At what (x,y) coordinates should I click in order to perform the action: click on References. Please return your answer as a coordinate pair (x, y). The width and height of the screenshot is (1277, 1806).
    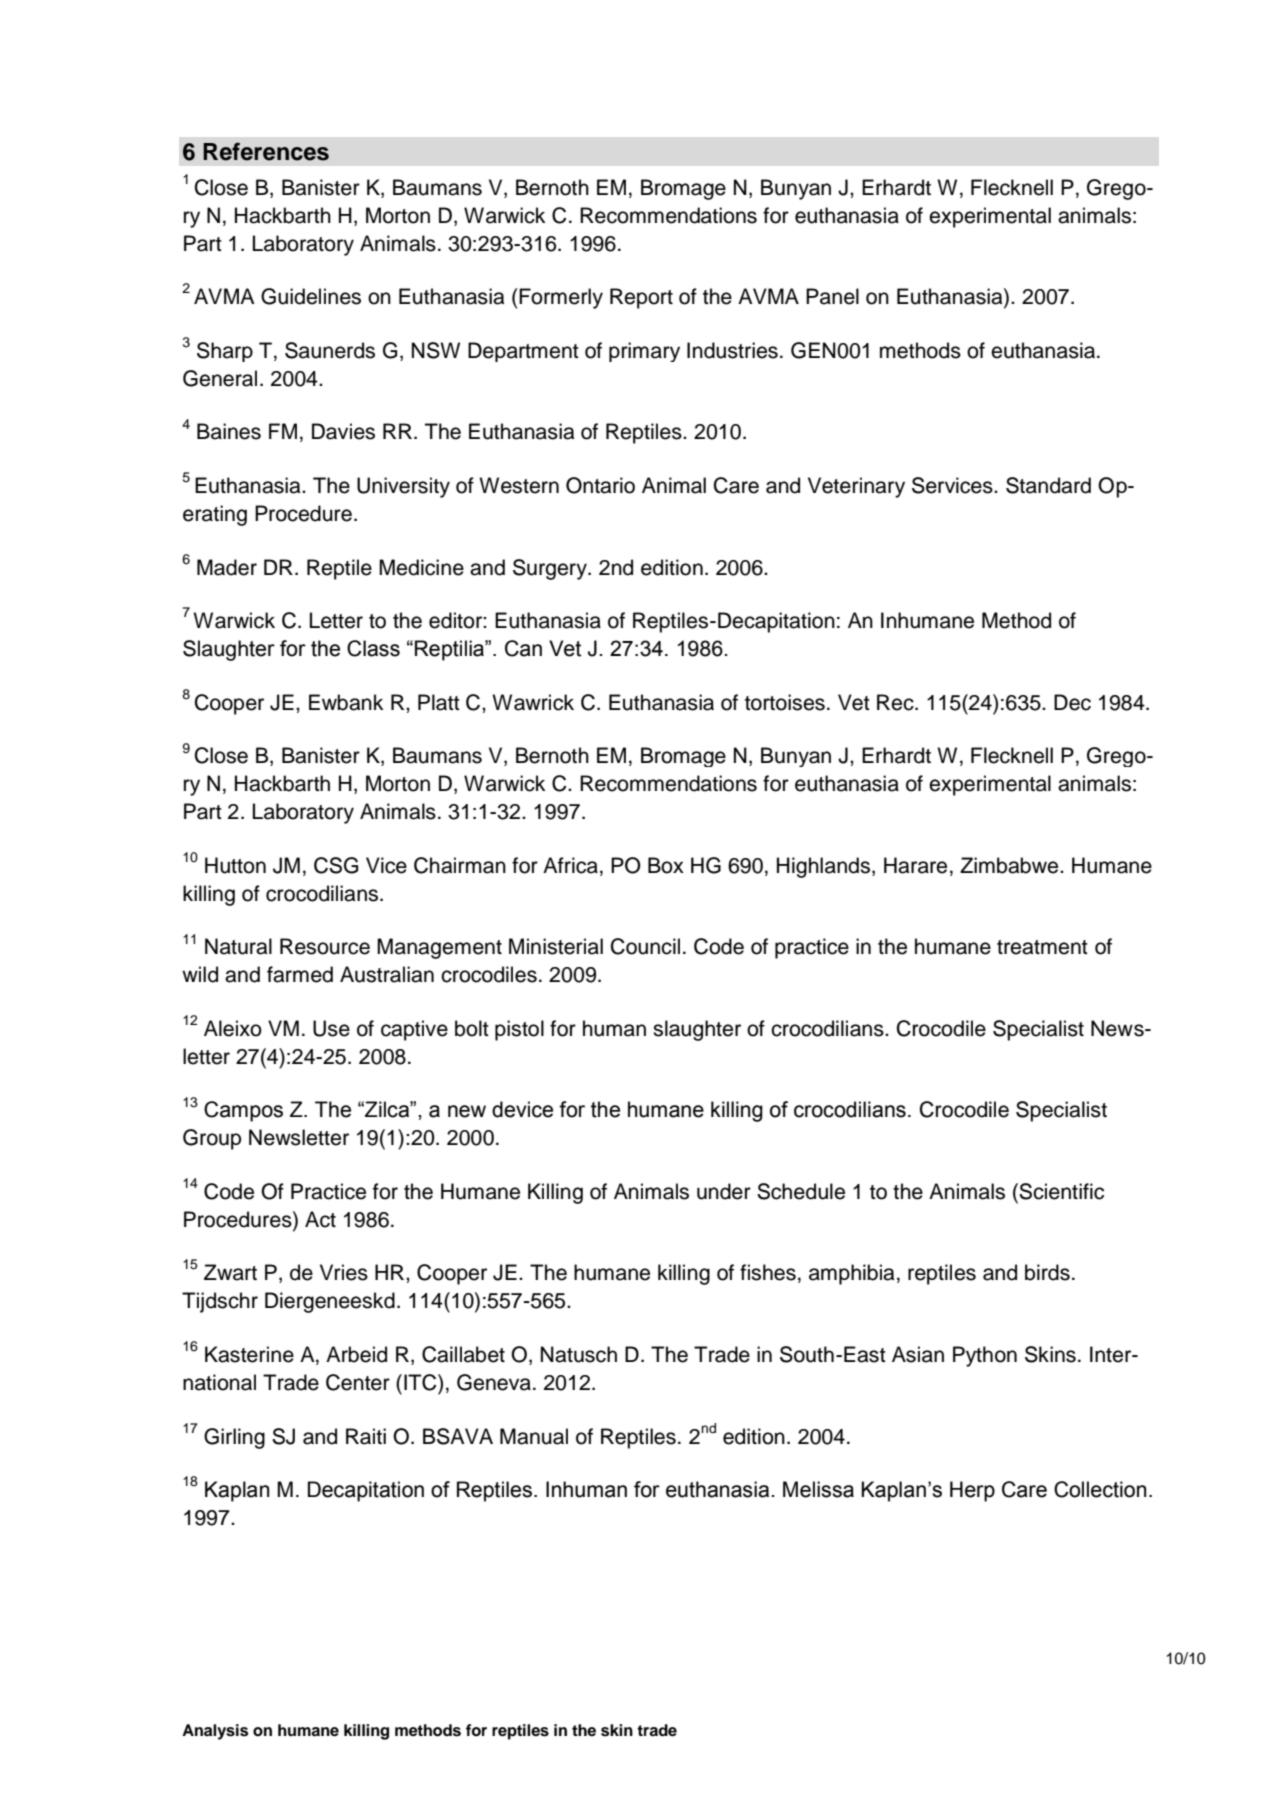
    Looking at the image, I should click on (266, 152).
